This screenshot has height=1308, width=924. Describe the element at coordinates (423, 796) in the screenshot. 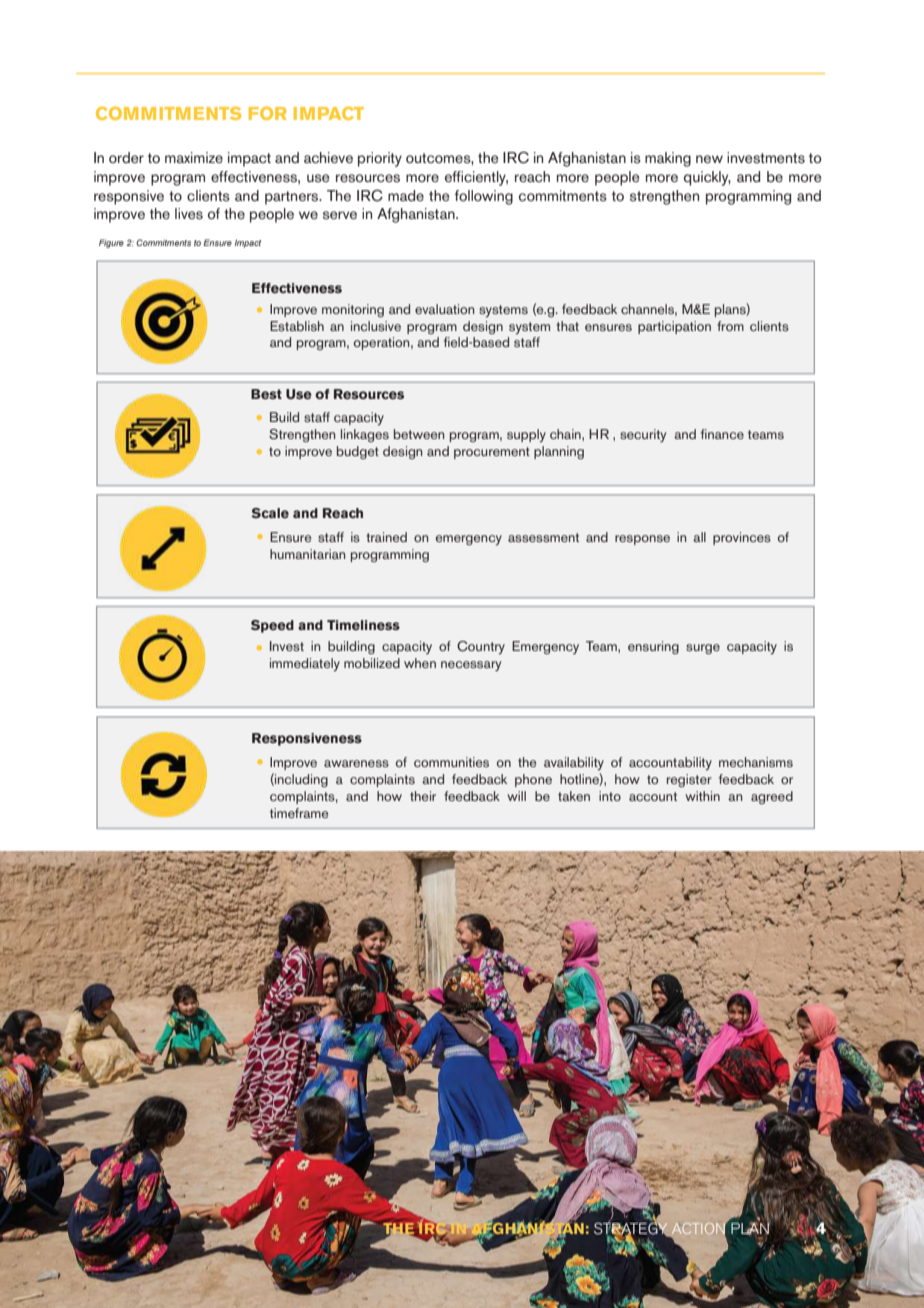

I see `their` at that location.
